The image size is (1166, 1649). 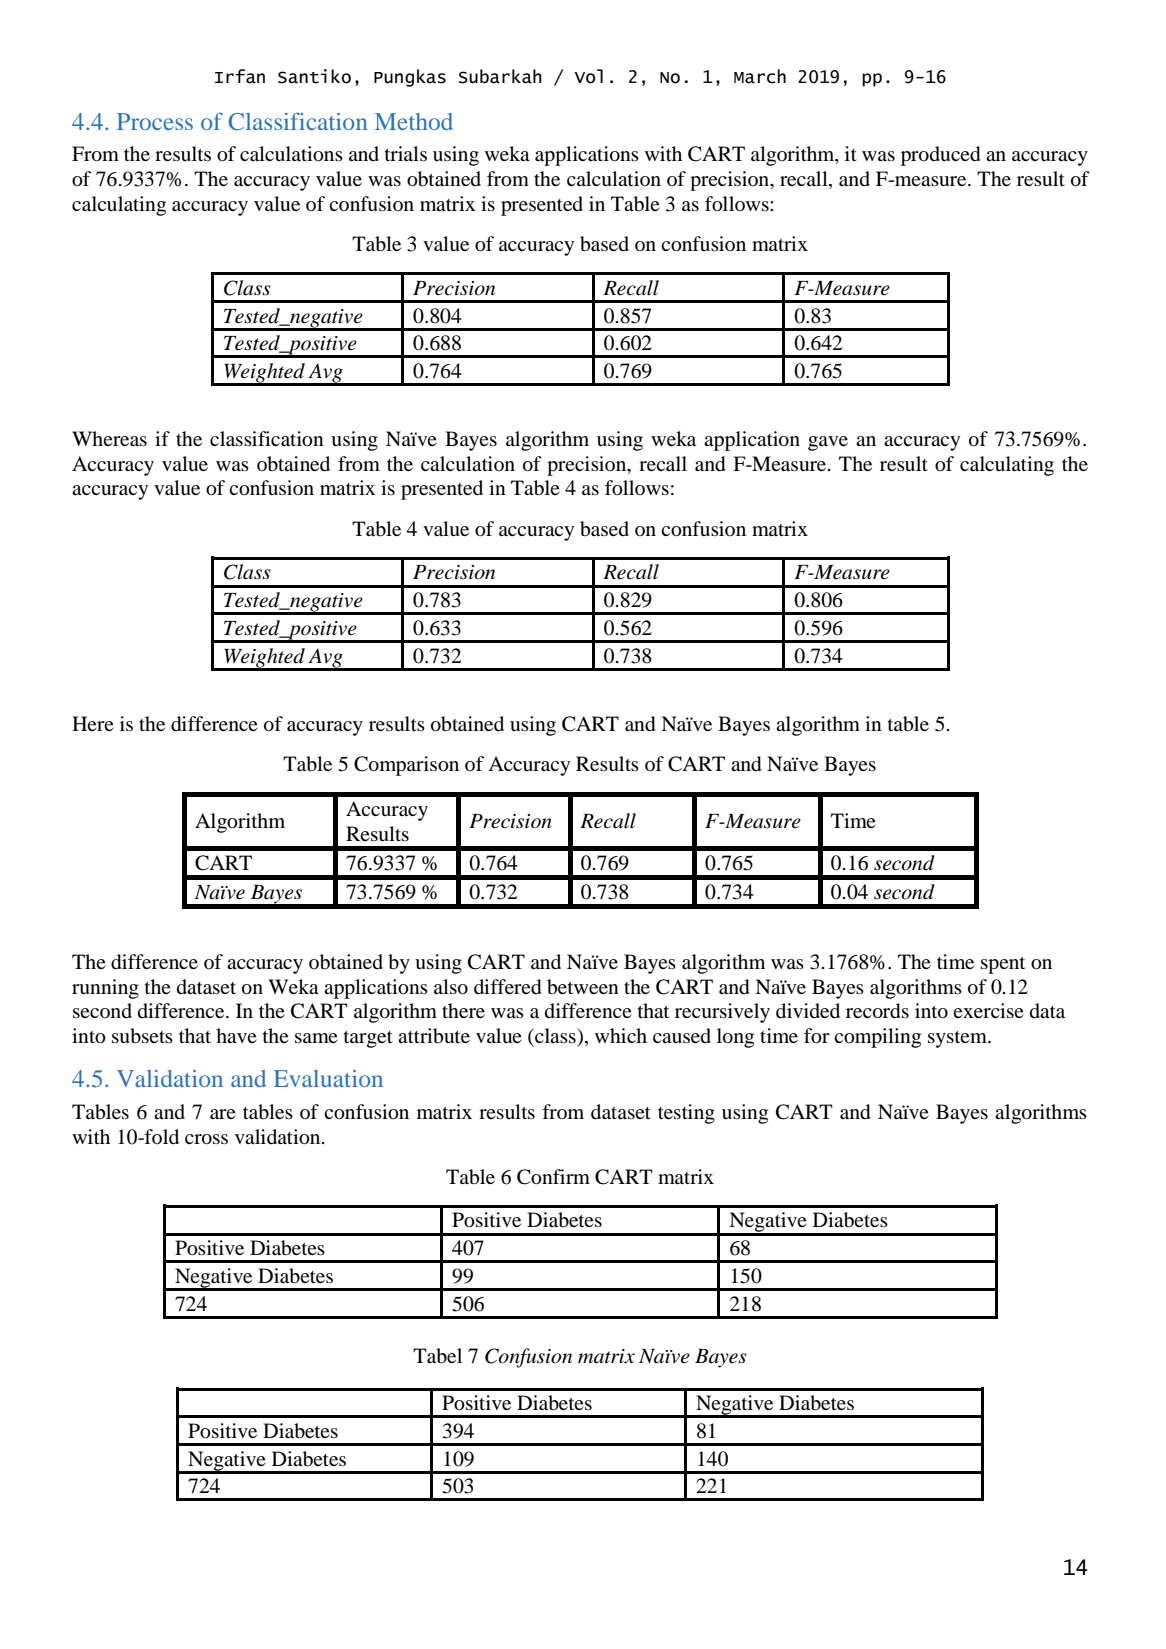 What do you see at coordinates (1003, 965) in the image?
I see `spent` at bounding box center [1003, 965].
